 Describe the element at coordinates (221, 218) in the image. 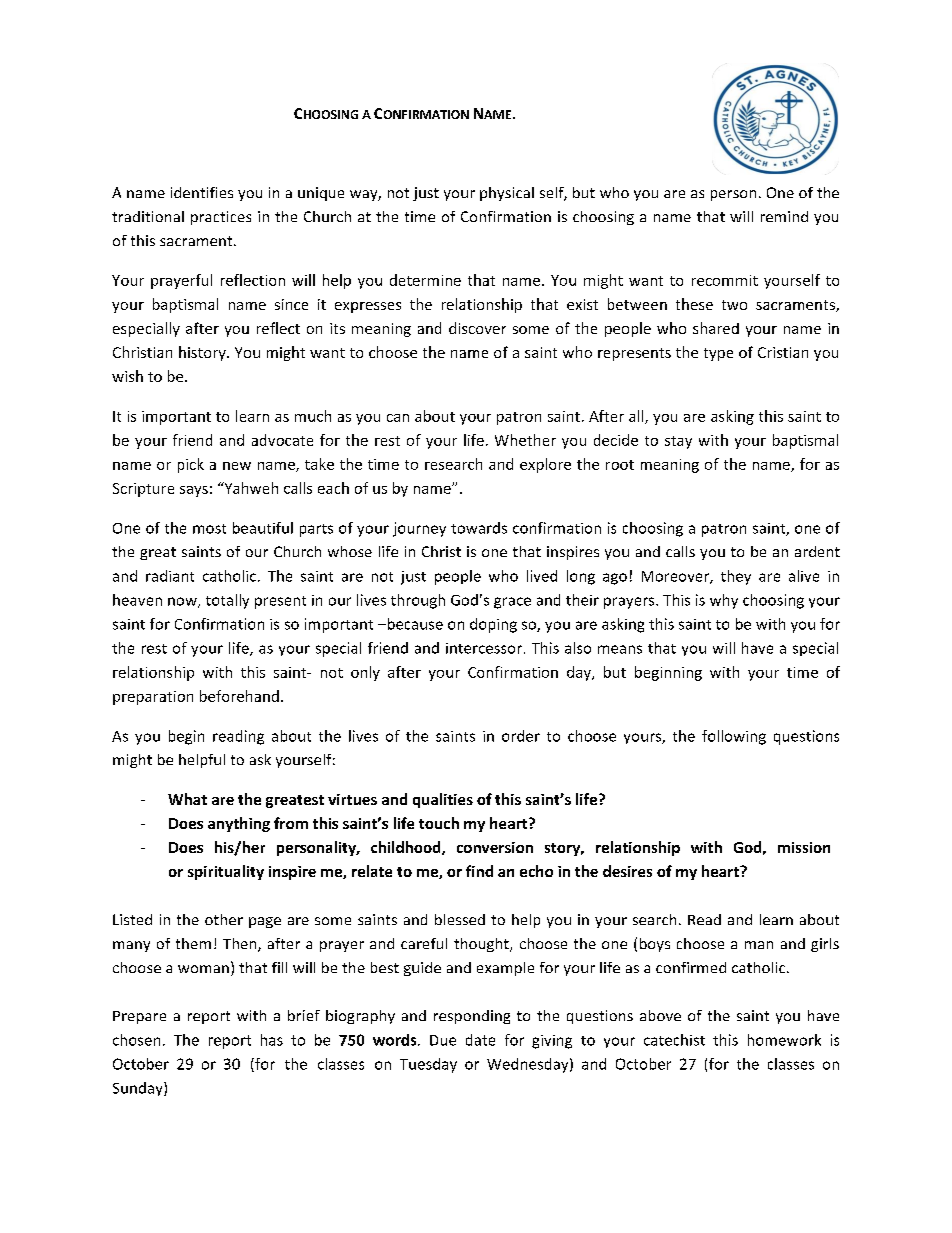

I see `practices` at that location.
